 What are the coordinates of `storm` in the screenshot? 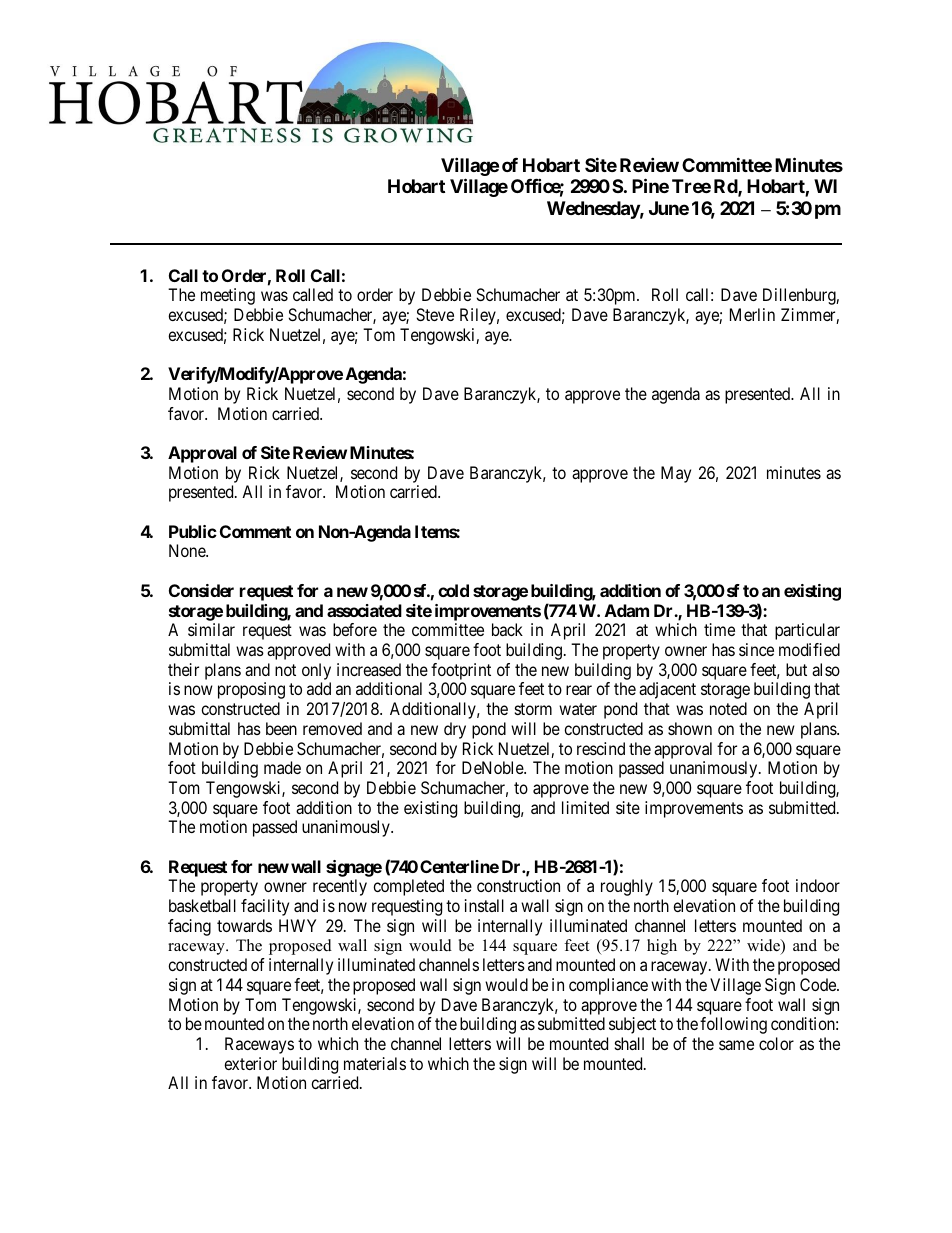 It's located at (533, 709).
